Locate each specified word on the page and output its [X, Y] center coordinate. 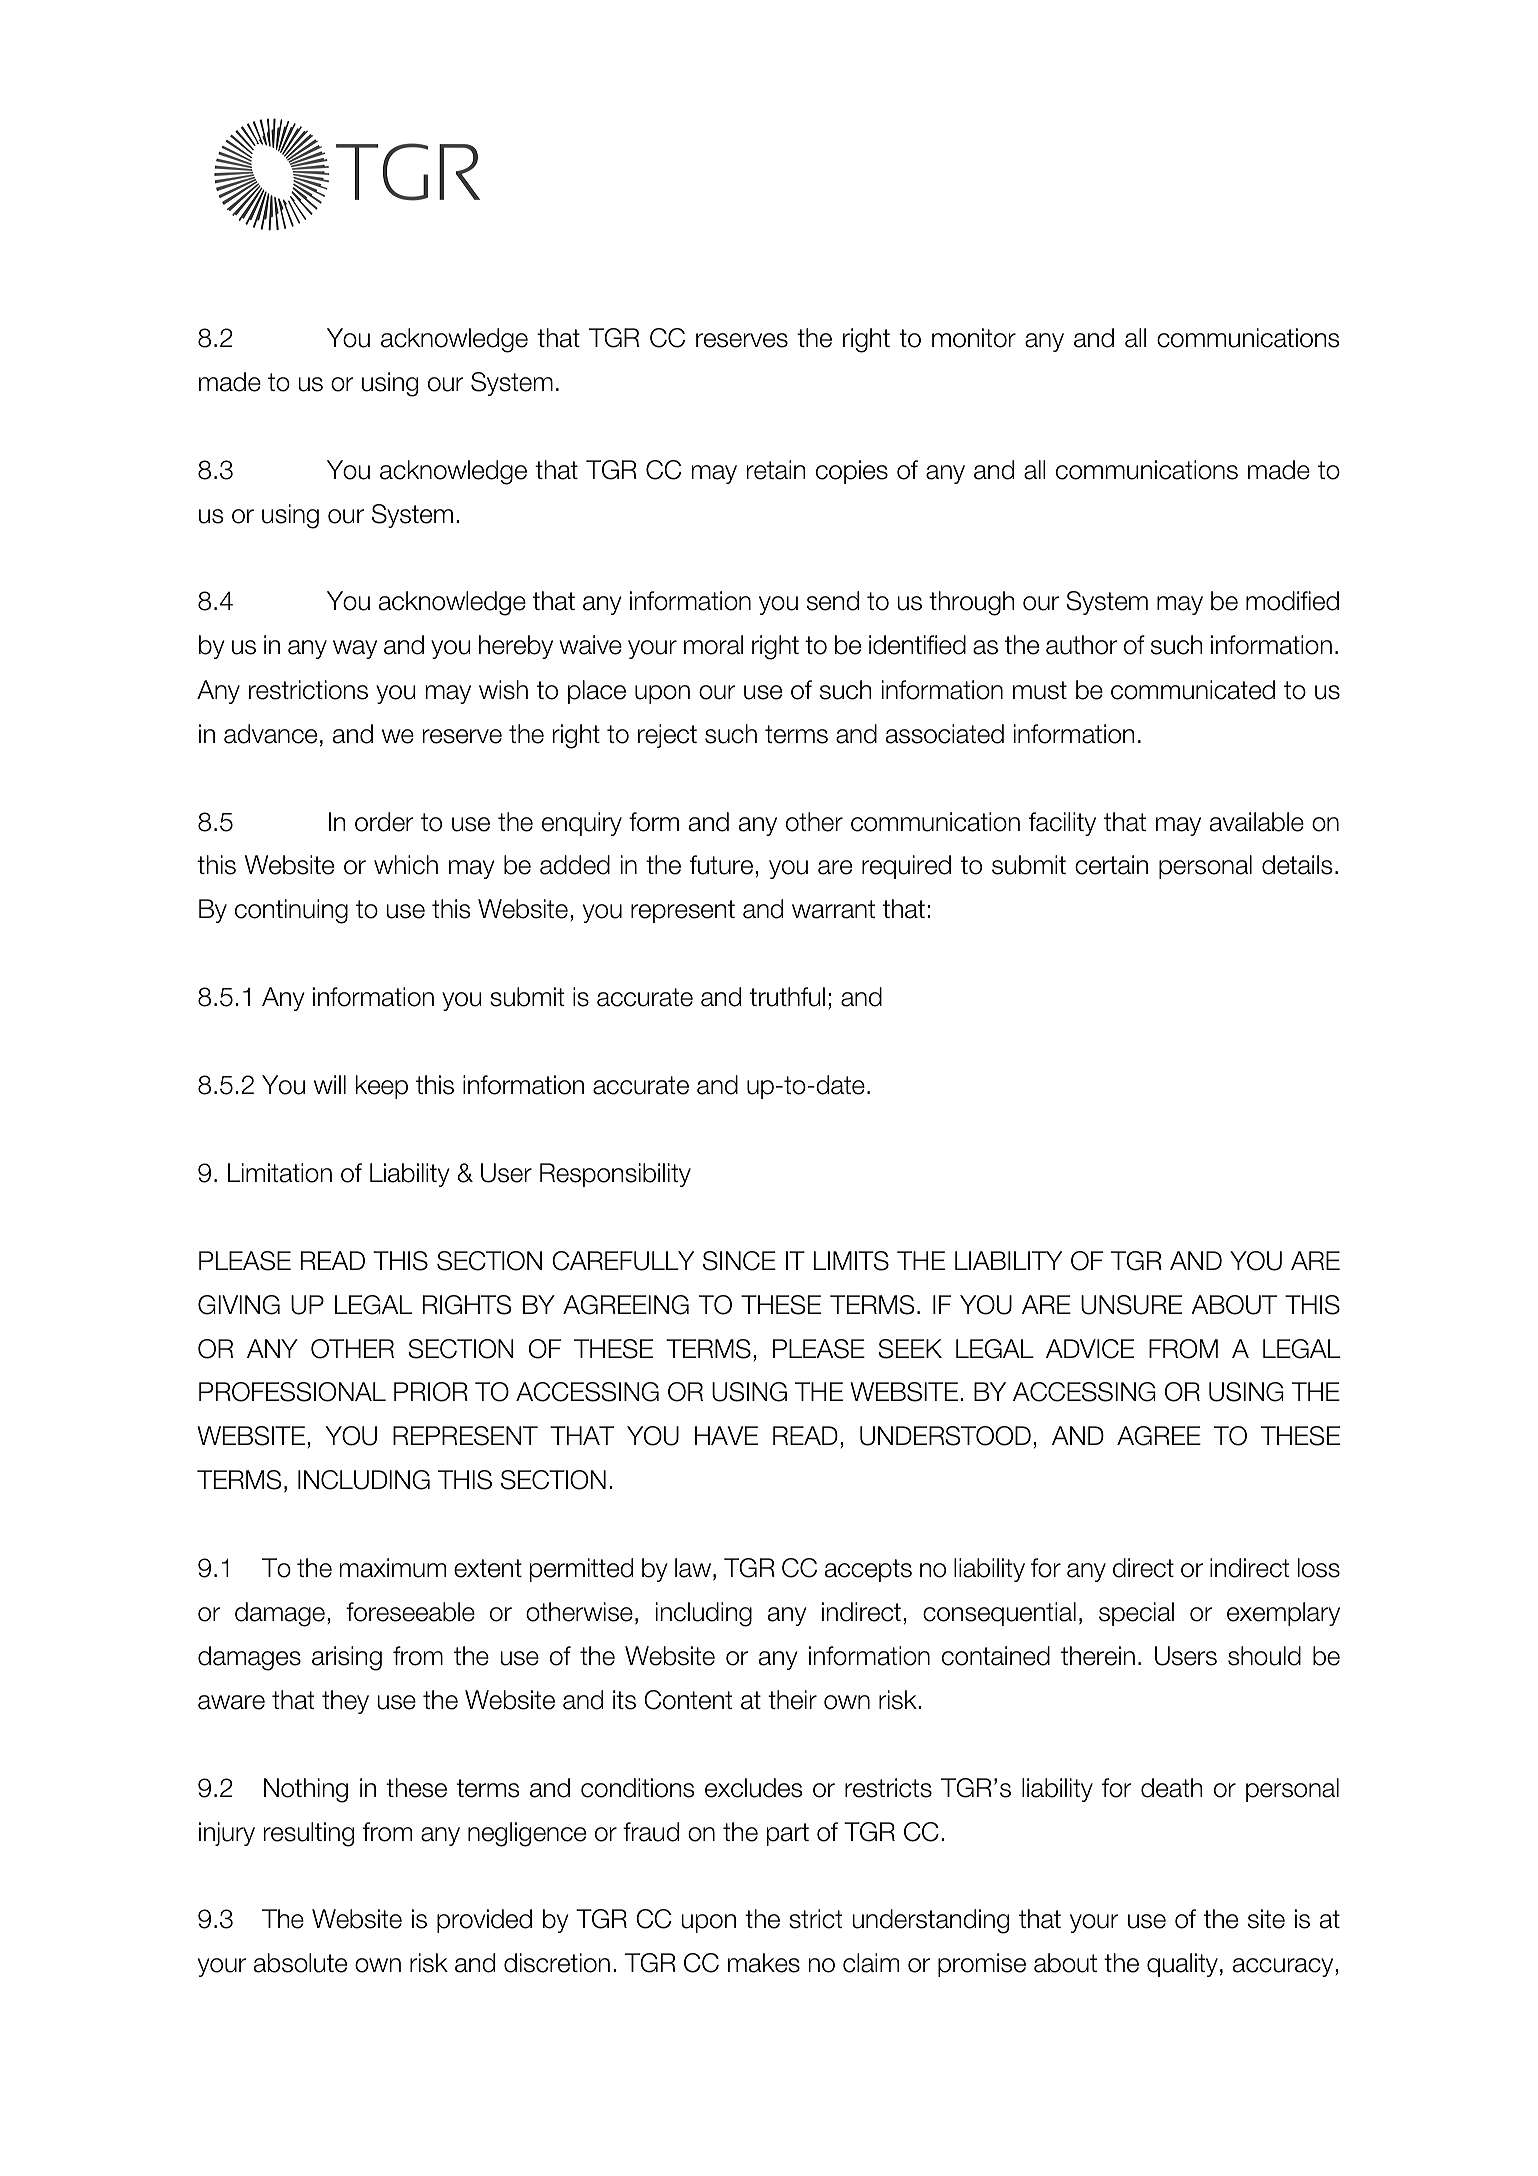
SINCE [739, 1261]
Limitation [280, 1173]
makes [764, 1963]
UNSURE [1131, 1305]
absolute [300, 1963]
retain [776, 470]
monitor [974, 338]
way [355, 649]
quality [1182, 1965]
